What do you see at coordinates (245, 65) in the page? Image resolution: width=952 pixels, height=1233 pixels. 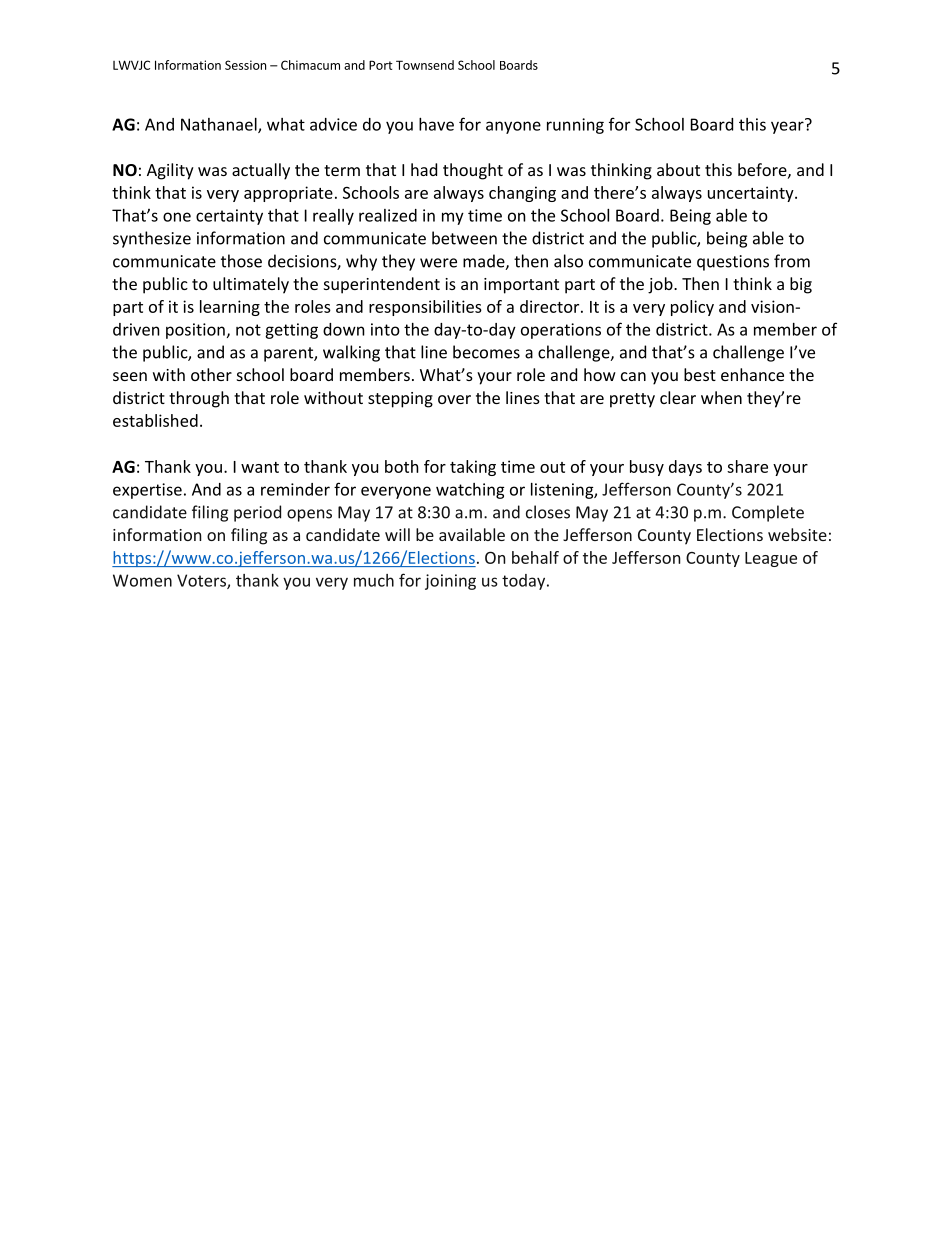 I see `Session` at bounding box center [245, 65].
